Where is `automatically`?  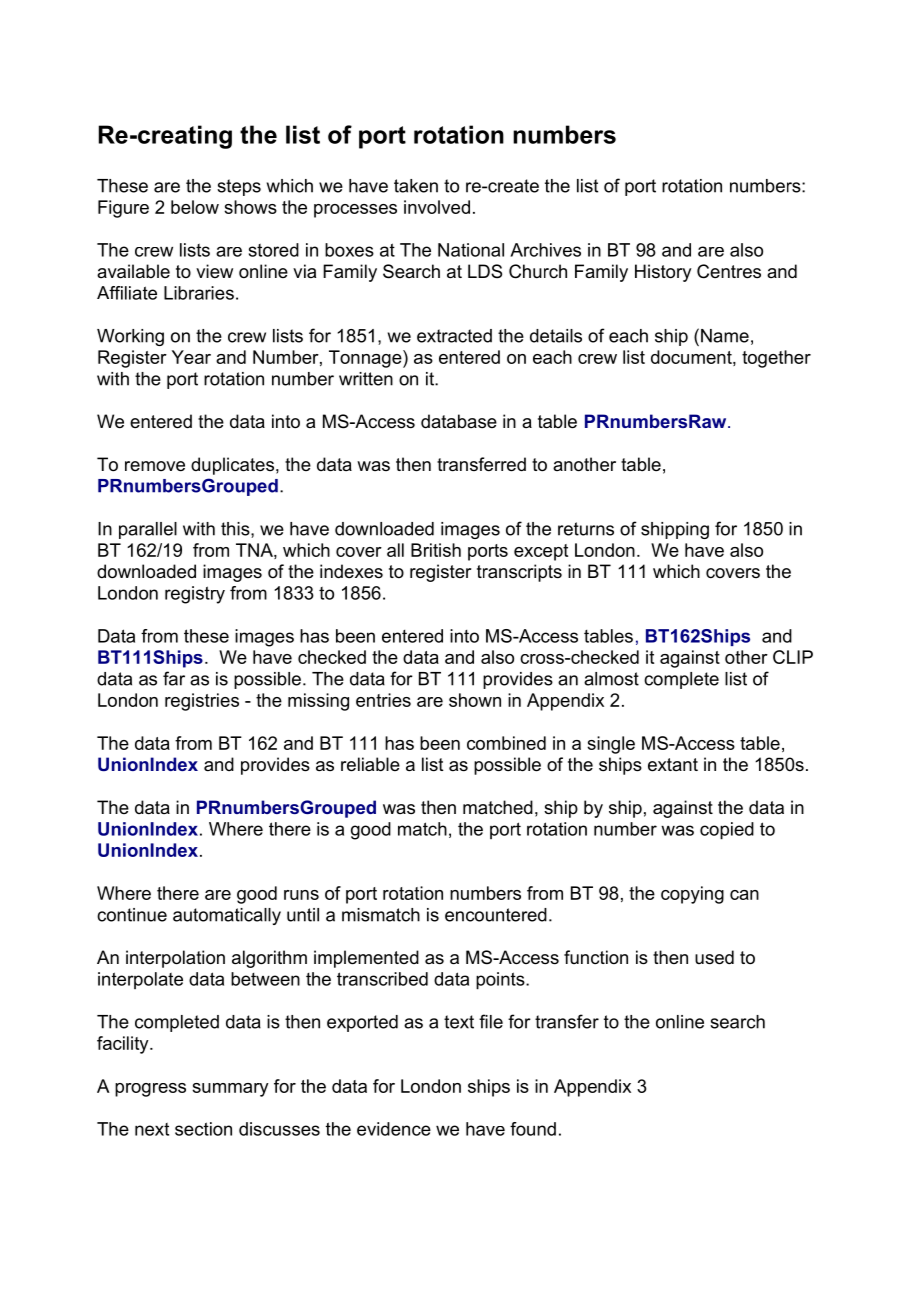
automatically is located at coordinates (227, 916).
